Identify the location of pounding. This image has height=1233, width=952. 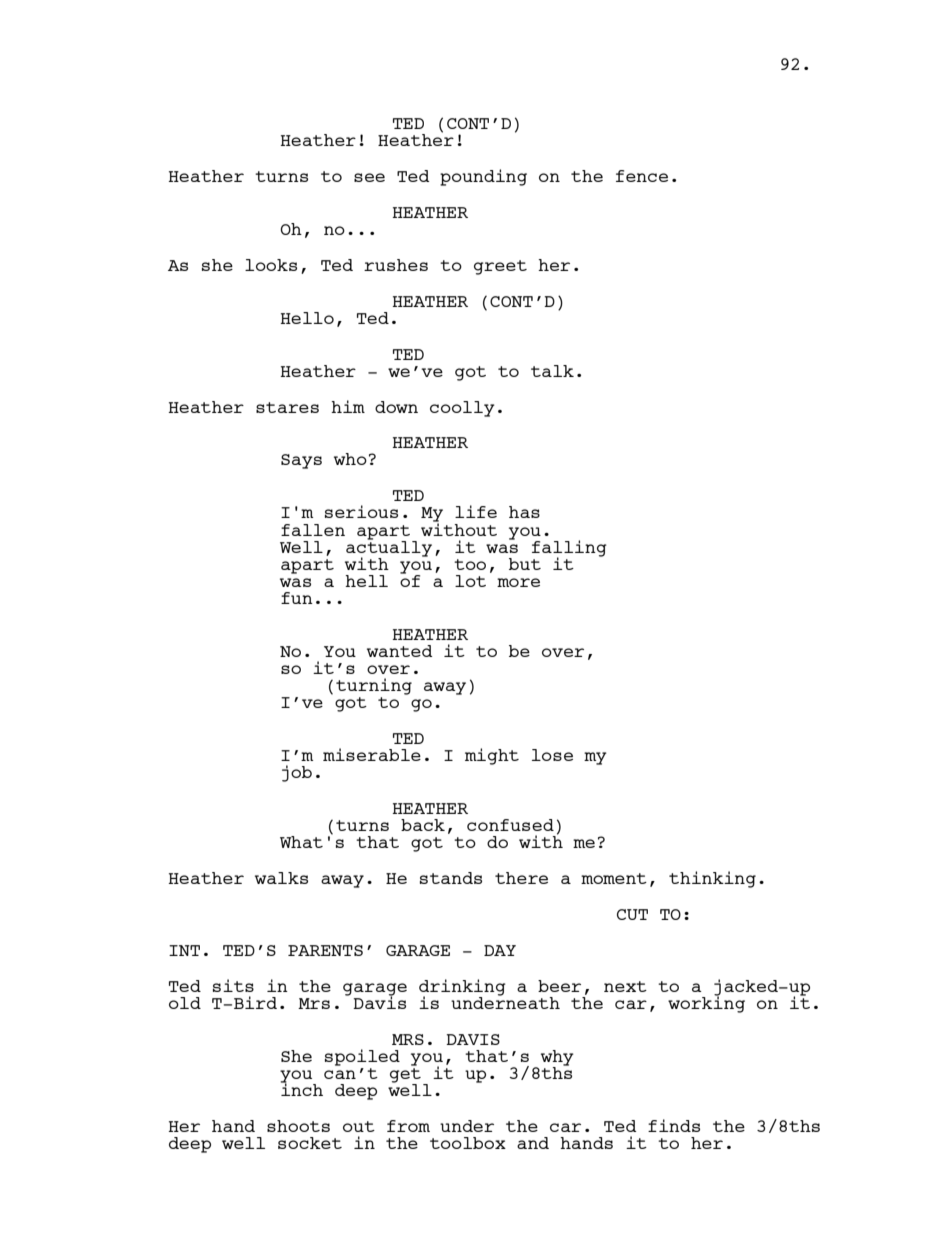
(483, 177).
